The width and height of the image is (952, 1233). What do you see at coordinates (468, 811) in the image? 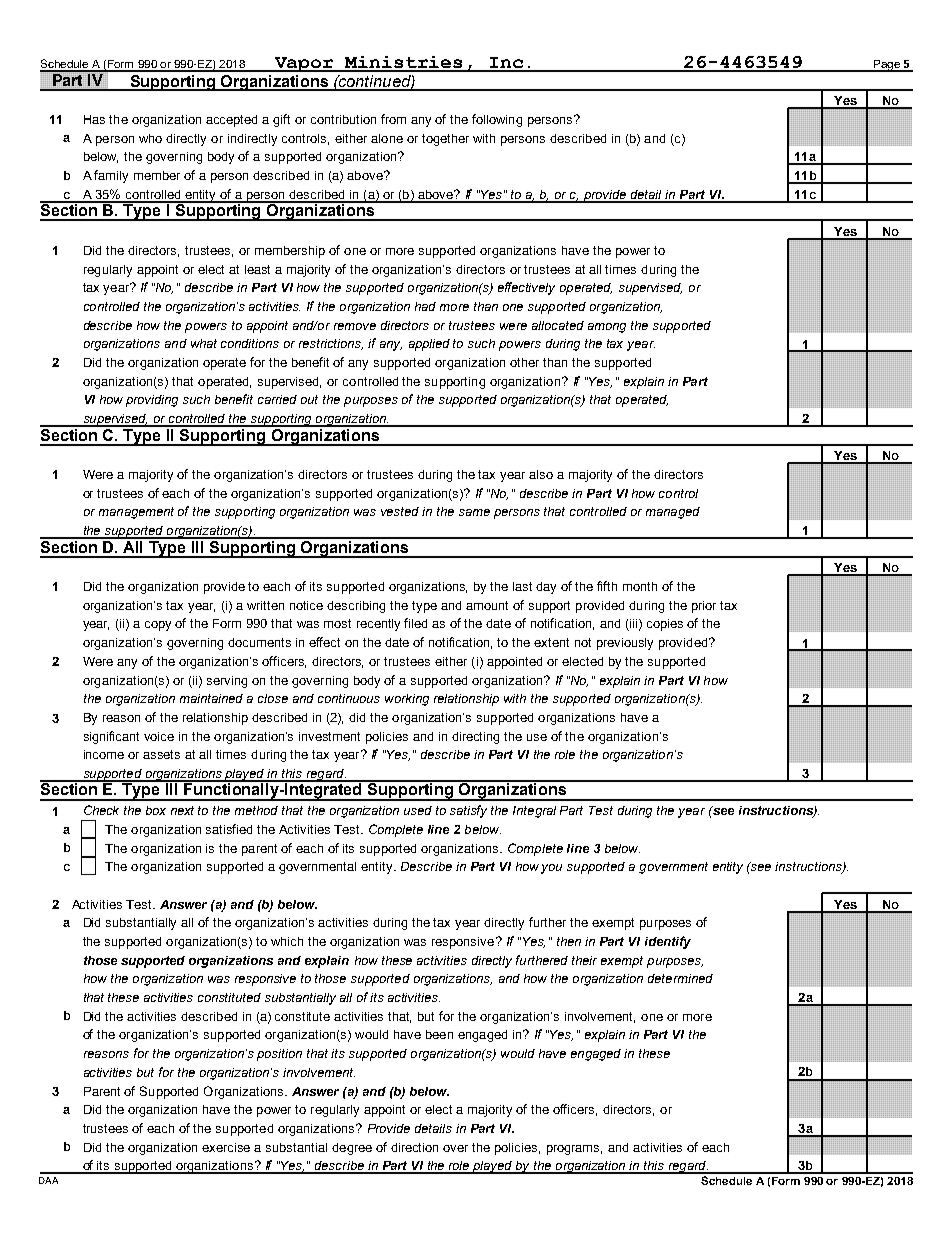
I see `satisfy` at bounding box center [468, 811].
